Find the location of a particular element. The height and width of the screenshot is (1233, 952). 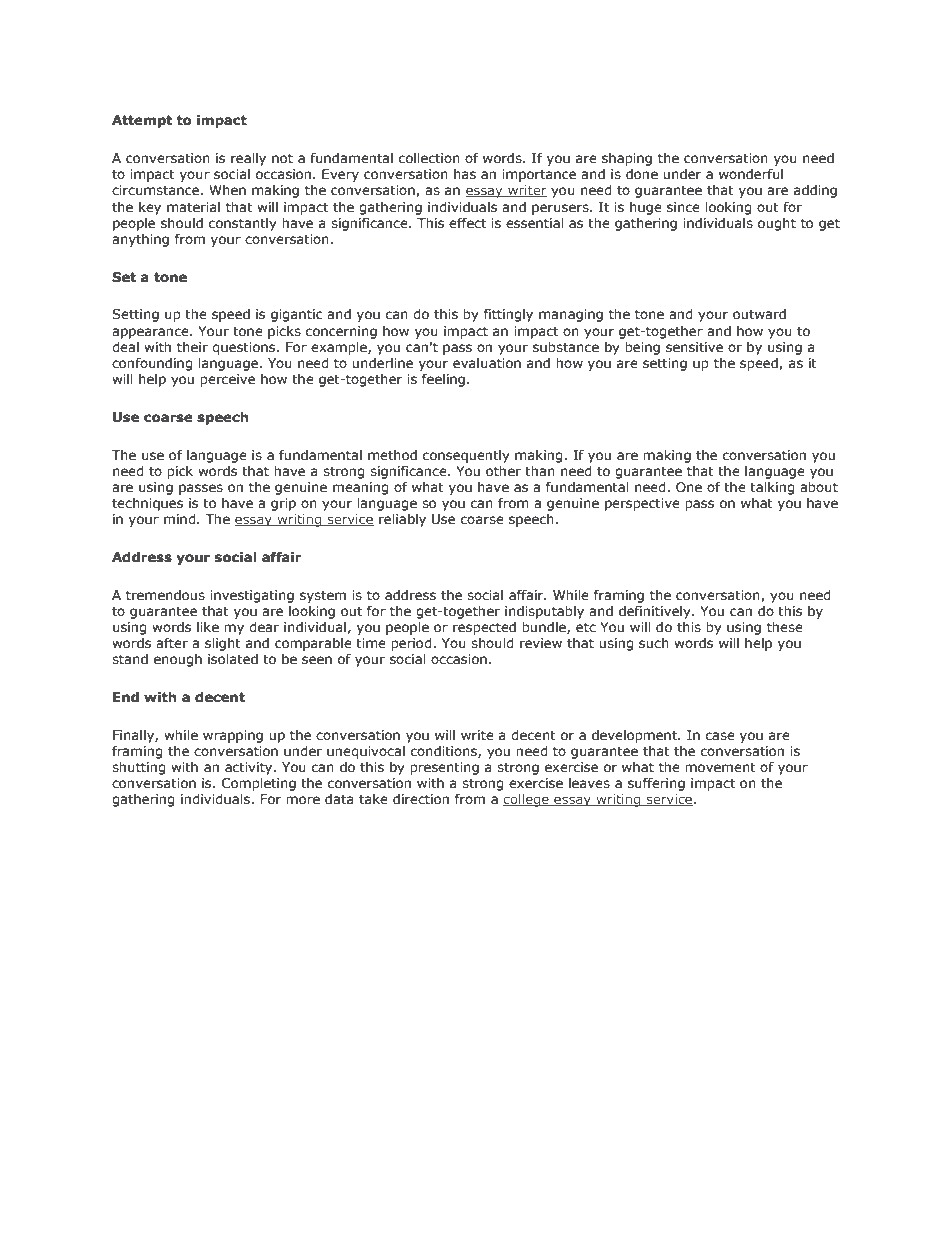

collection is located at coordinates (429, 158).
